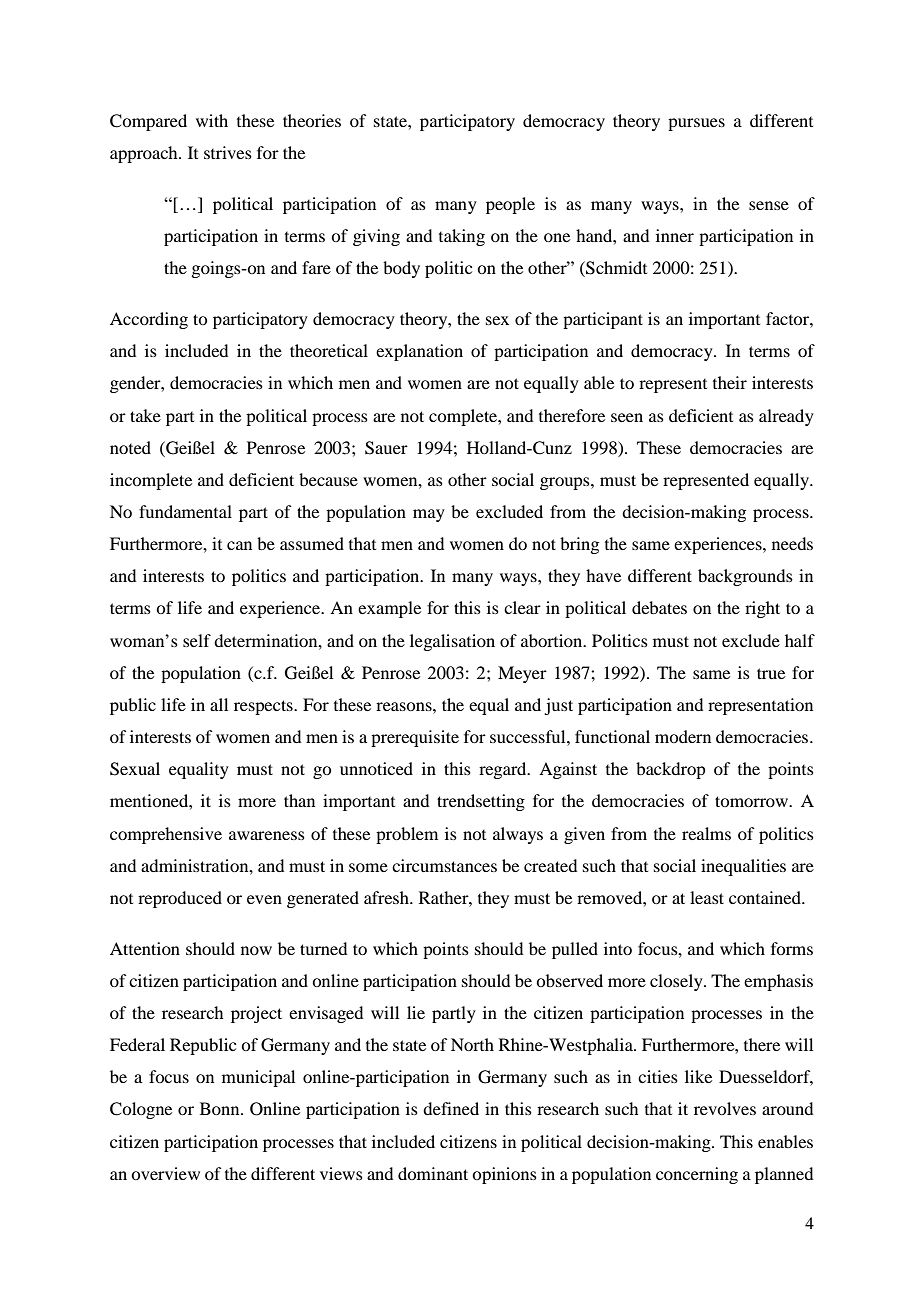 This screenshot has height=1308, width=924. Describe the element at coordinates (510, 205) in the screenshot. I see `people` at that location.
